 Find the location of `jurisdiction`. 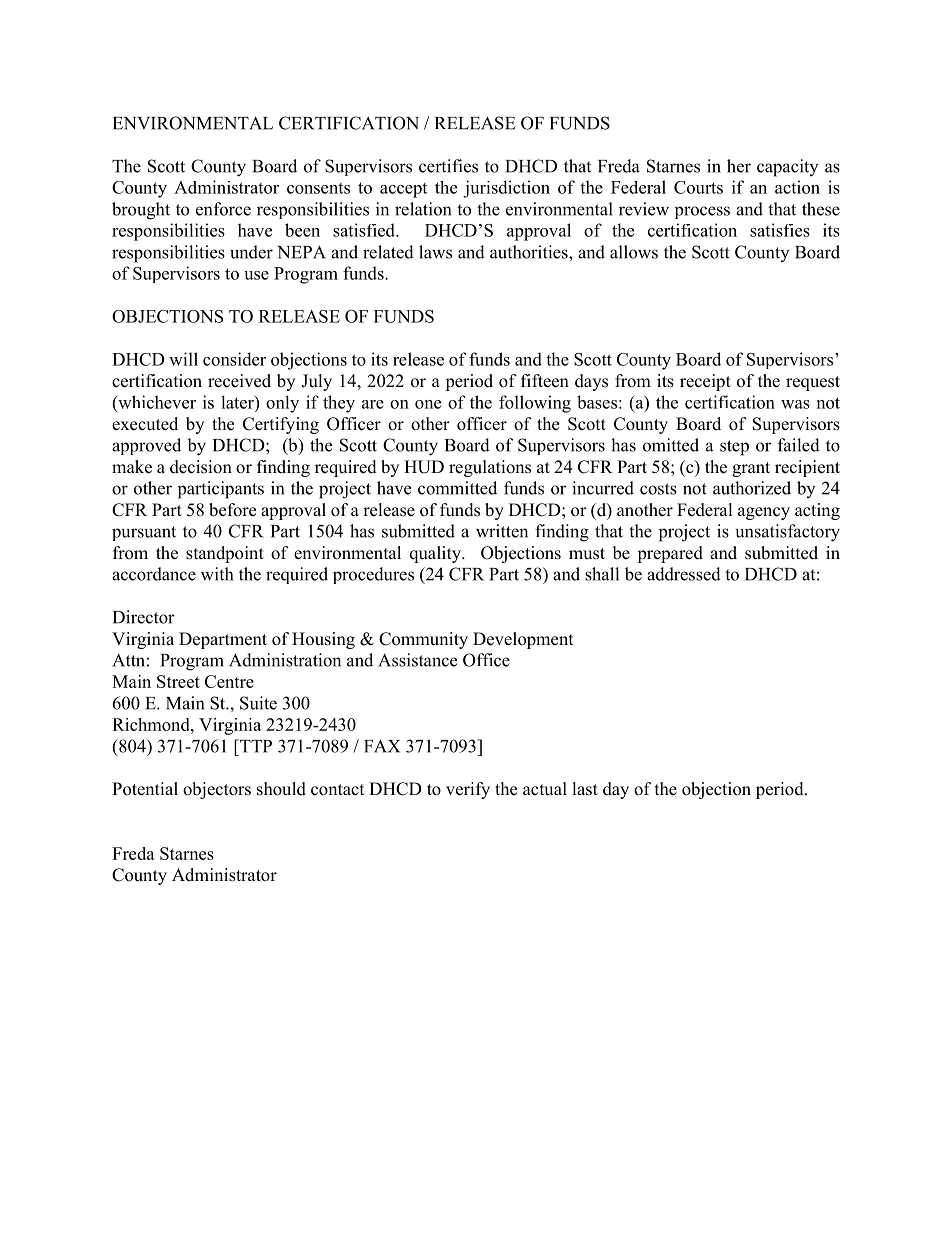

jurisdiction is located at coordinates (506, 189).
